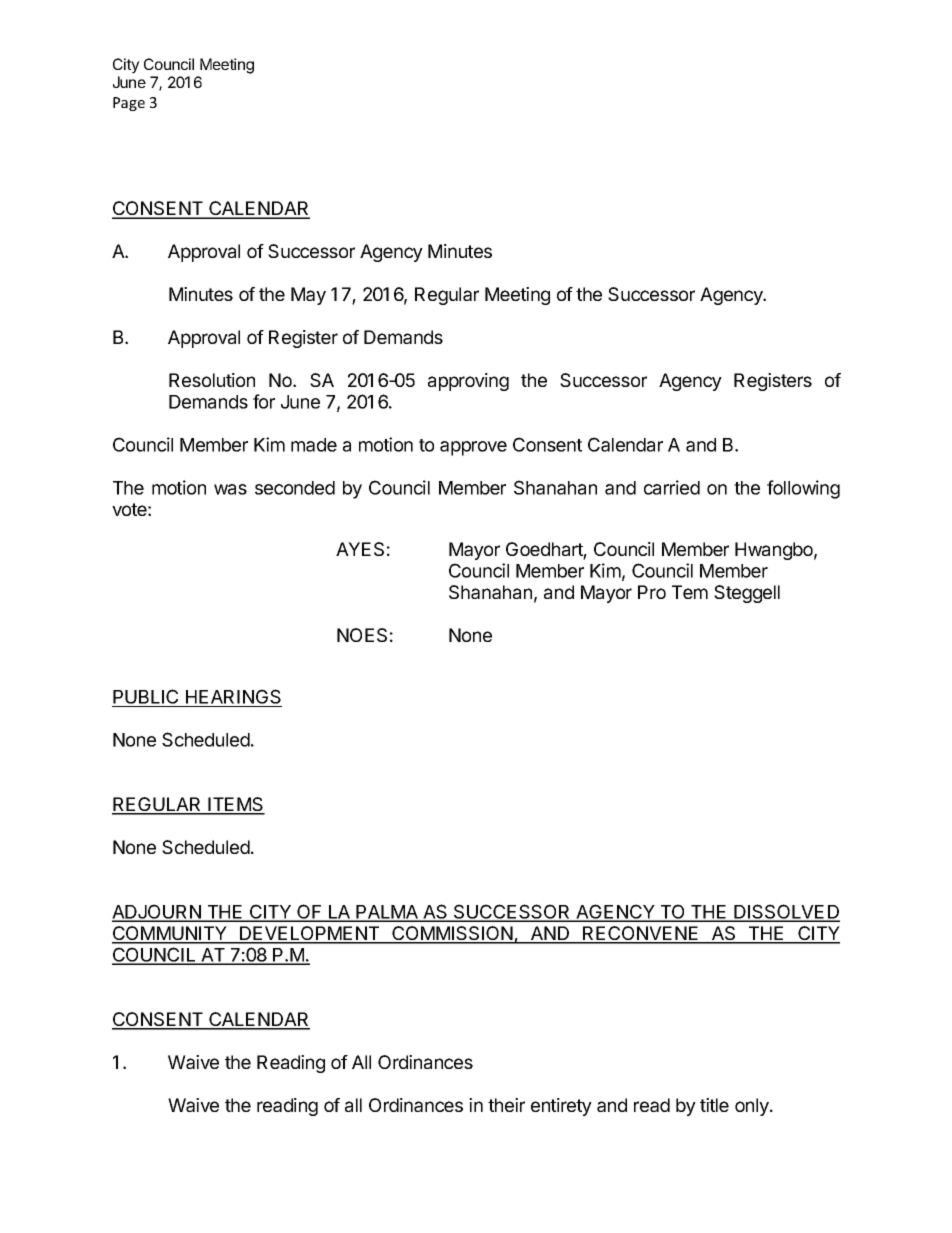  I want to click on ITEMS, so click(236, 805).
